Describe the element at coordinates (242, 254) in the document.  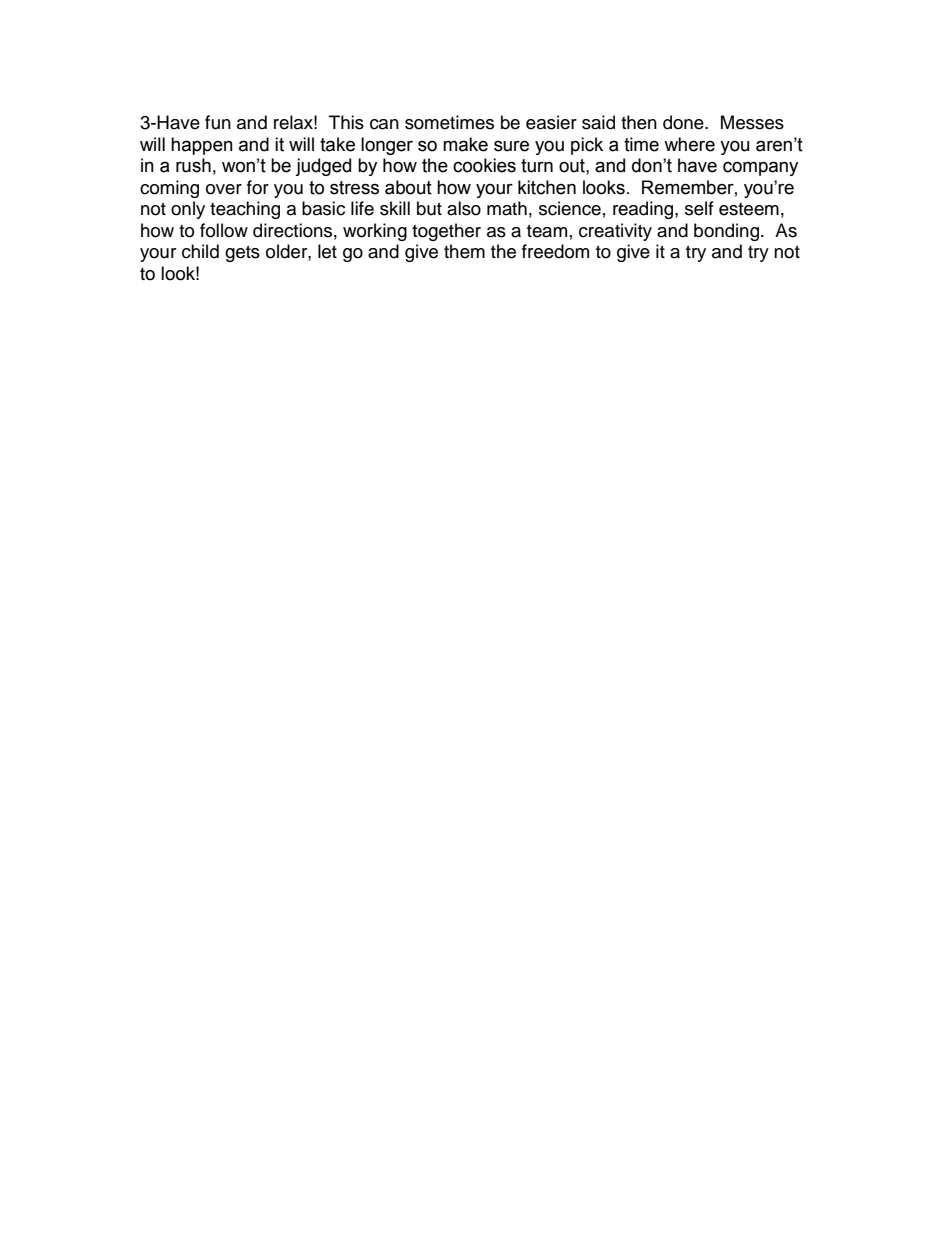
I see `gets` at that location.
